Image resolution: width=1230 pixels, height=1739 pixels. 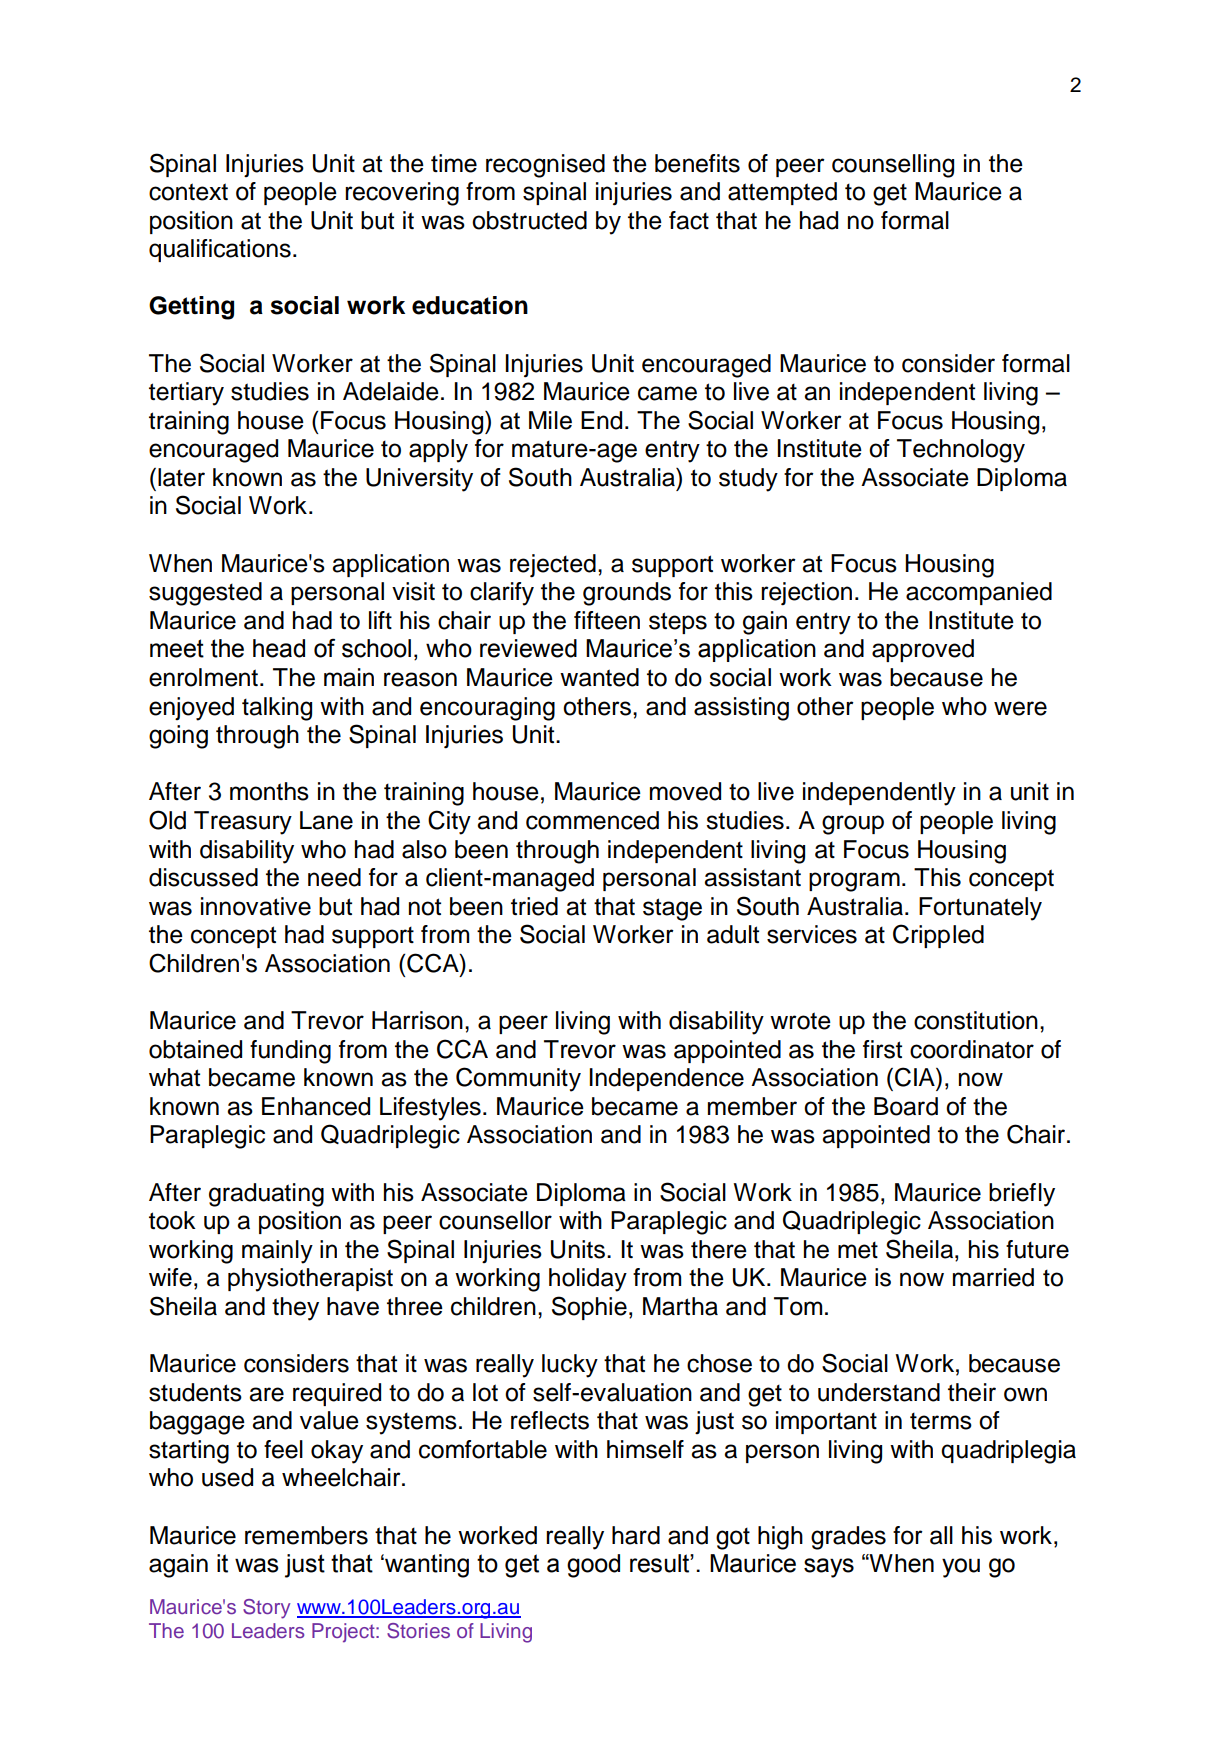 What do you see at coordinates (266, 1609) in the screenshot?
I see `Story` at bounding box center [266, 1609].
